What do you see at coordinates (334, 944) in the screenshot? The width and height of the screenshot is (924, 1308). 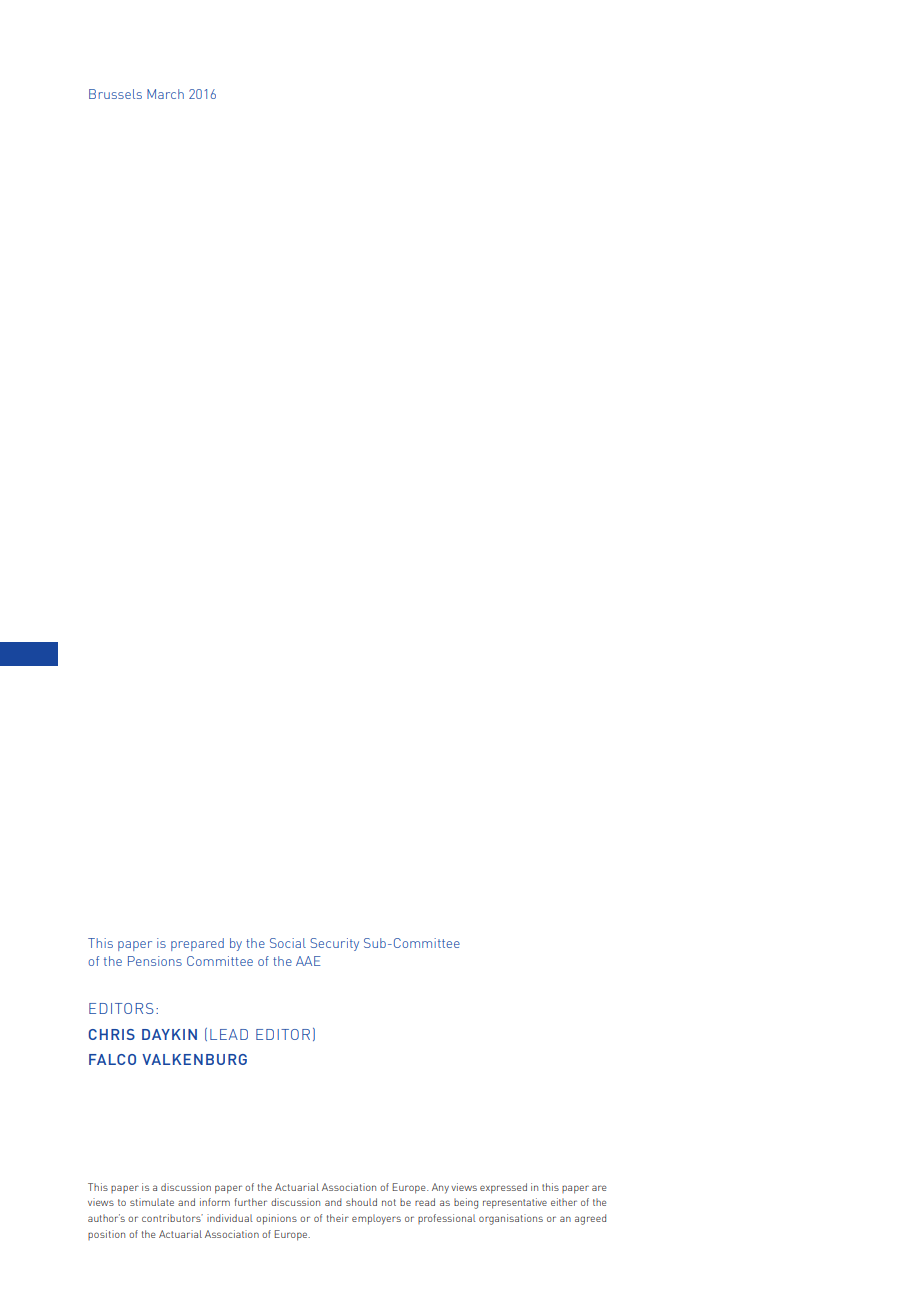 I see `Security` at bounding box center [334, 944].
